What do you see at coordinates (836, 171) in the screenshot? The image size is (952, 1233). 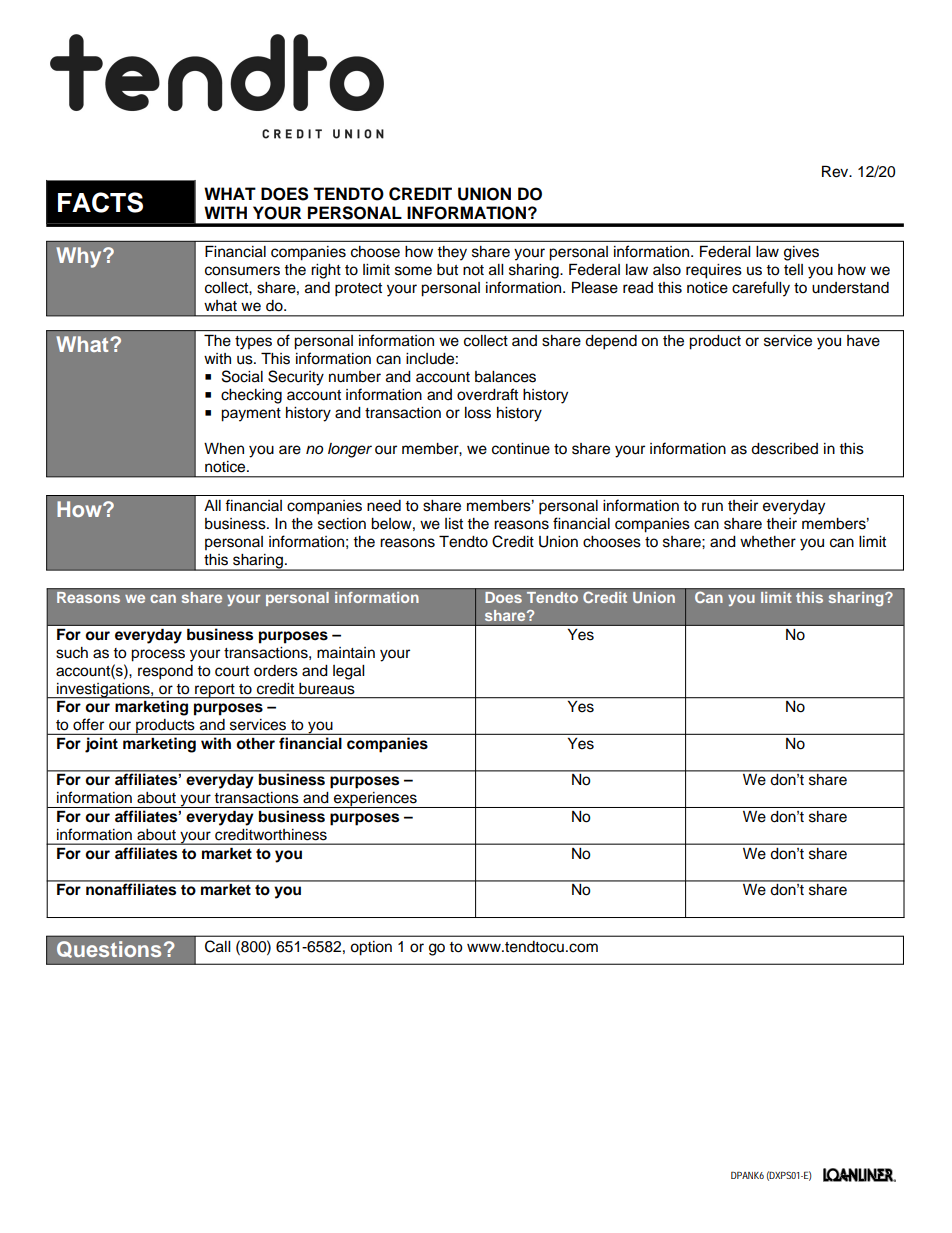 I see `Rev` at bounding box center [836, 171].
